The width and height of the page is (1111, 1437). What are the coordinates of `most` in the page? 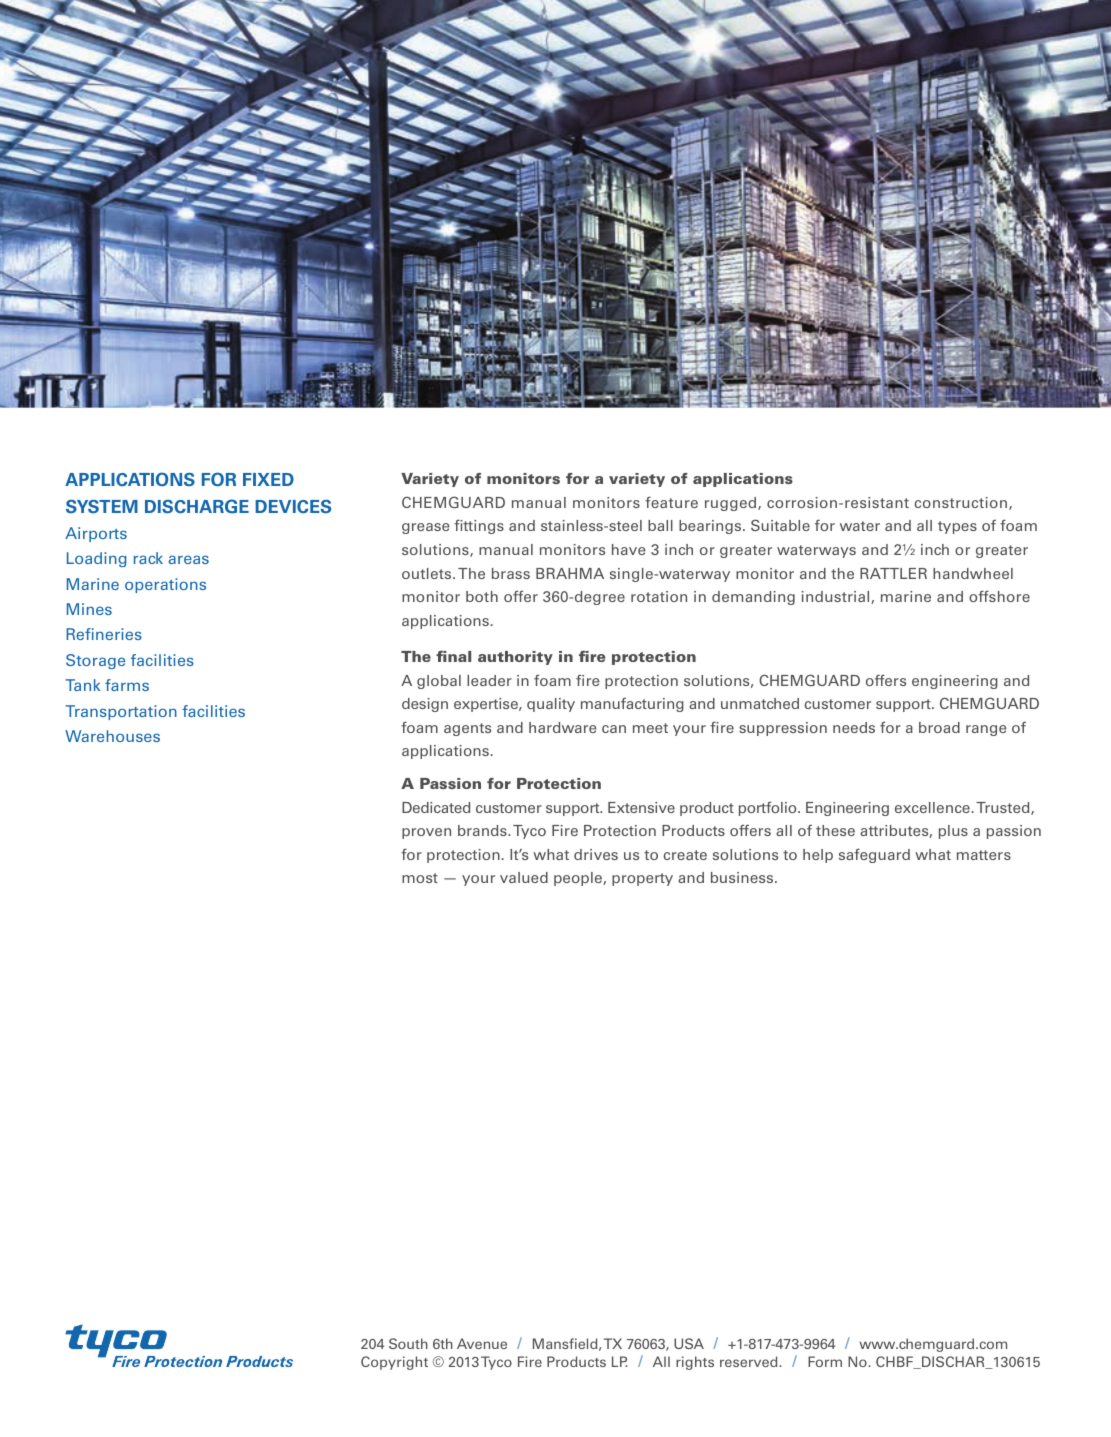 It's located at (420, 878).
